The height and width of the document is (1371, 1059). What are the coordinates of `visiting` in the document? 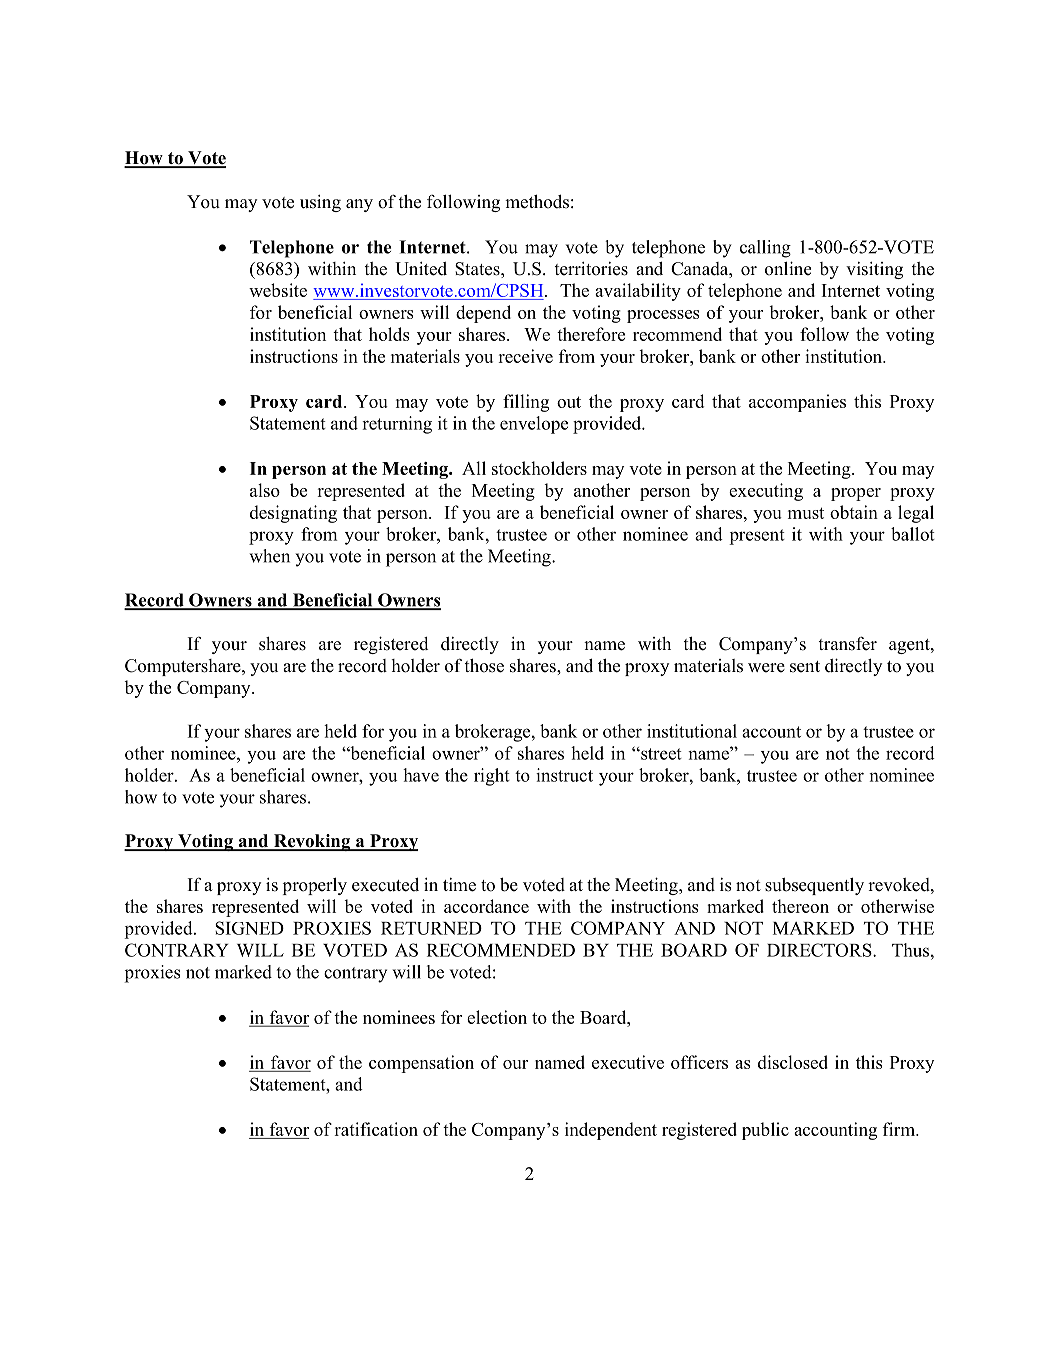 It's located at (874, 270).
